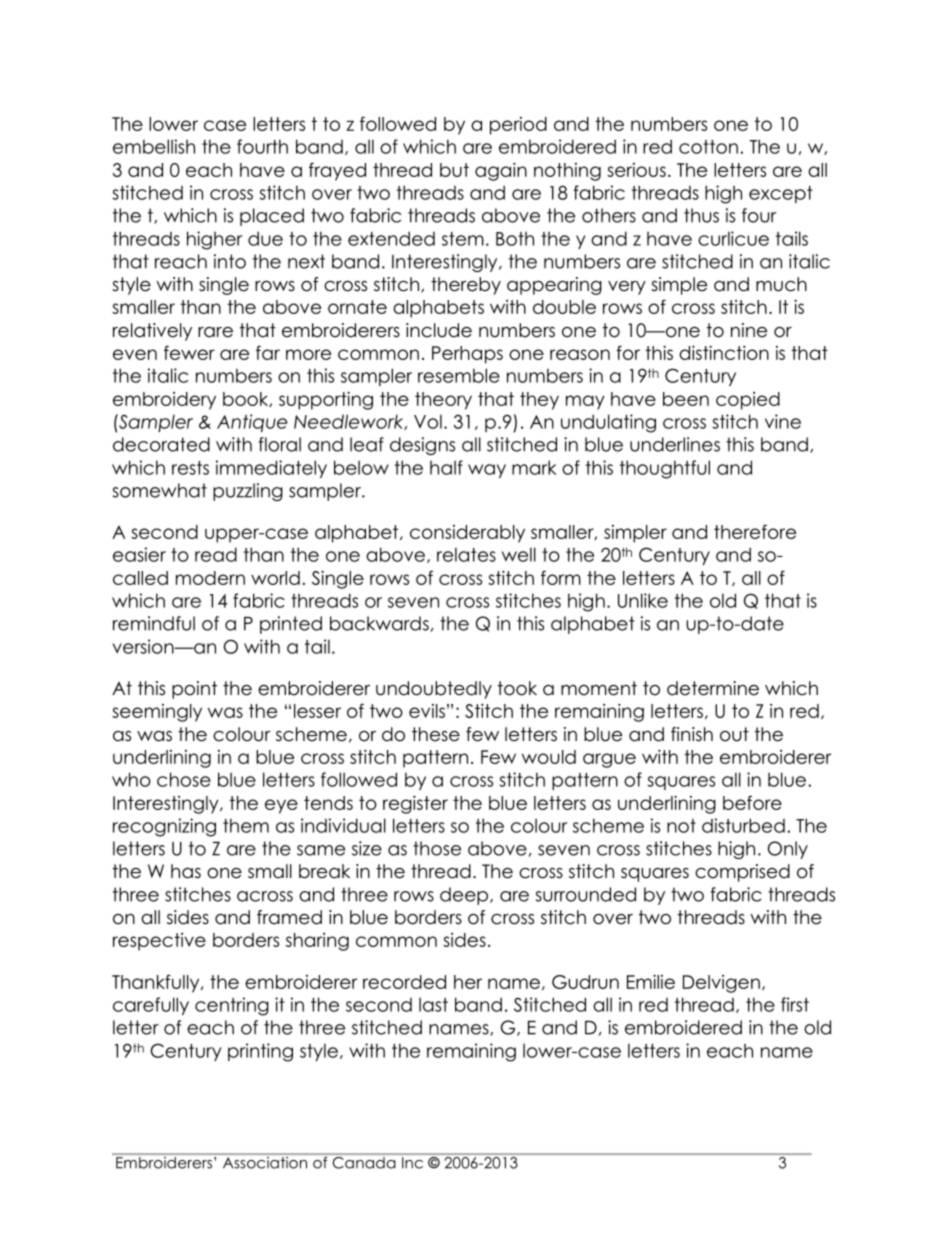 The width and height of the page is (952, 1233). Describe the element at coordinates (194, 690) in the page. I see `point` at that location.
